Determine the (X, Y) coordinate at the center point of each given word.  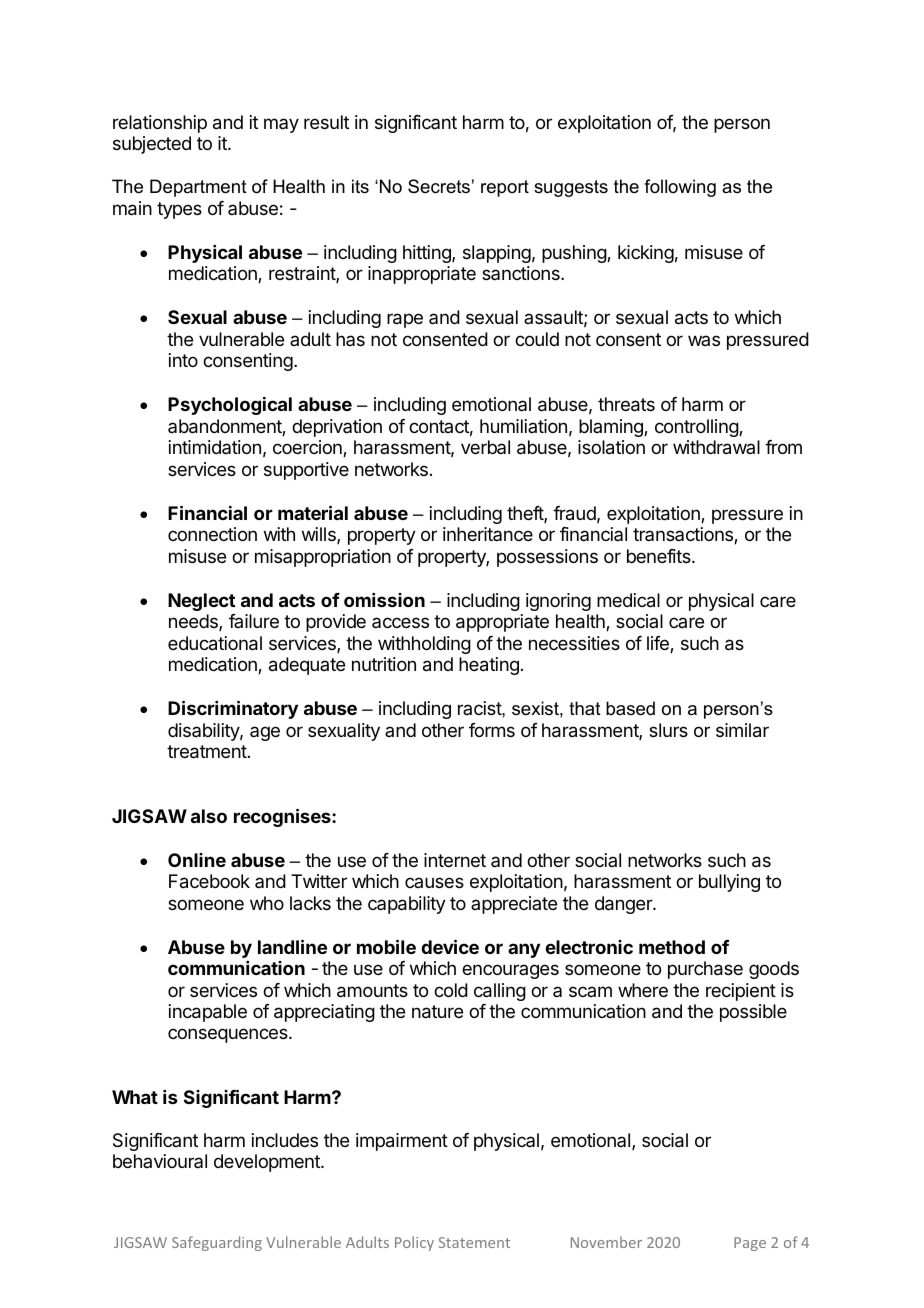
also (209, 816)
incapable (208, 1013)
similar (742, 730)
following (680, 188)
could (537, 339)
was (704, 340)
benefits (660, 556)
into (183, 360)
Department (198, 188)
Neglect (201, 602)
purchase (705, 970)
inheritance (488, 534)
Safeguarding (217, 1243)
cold (451, 990)
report (505, 188)
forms (492, 730)
